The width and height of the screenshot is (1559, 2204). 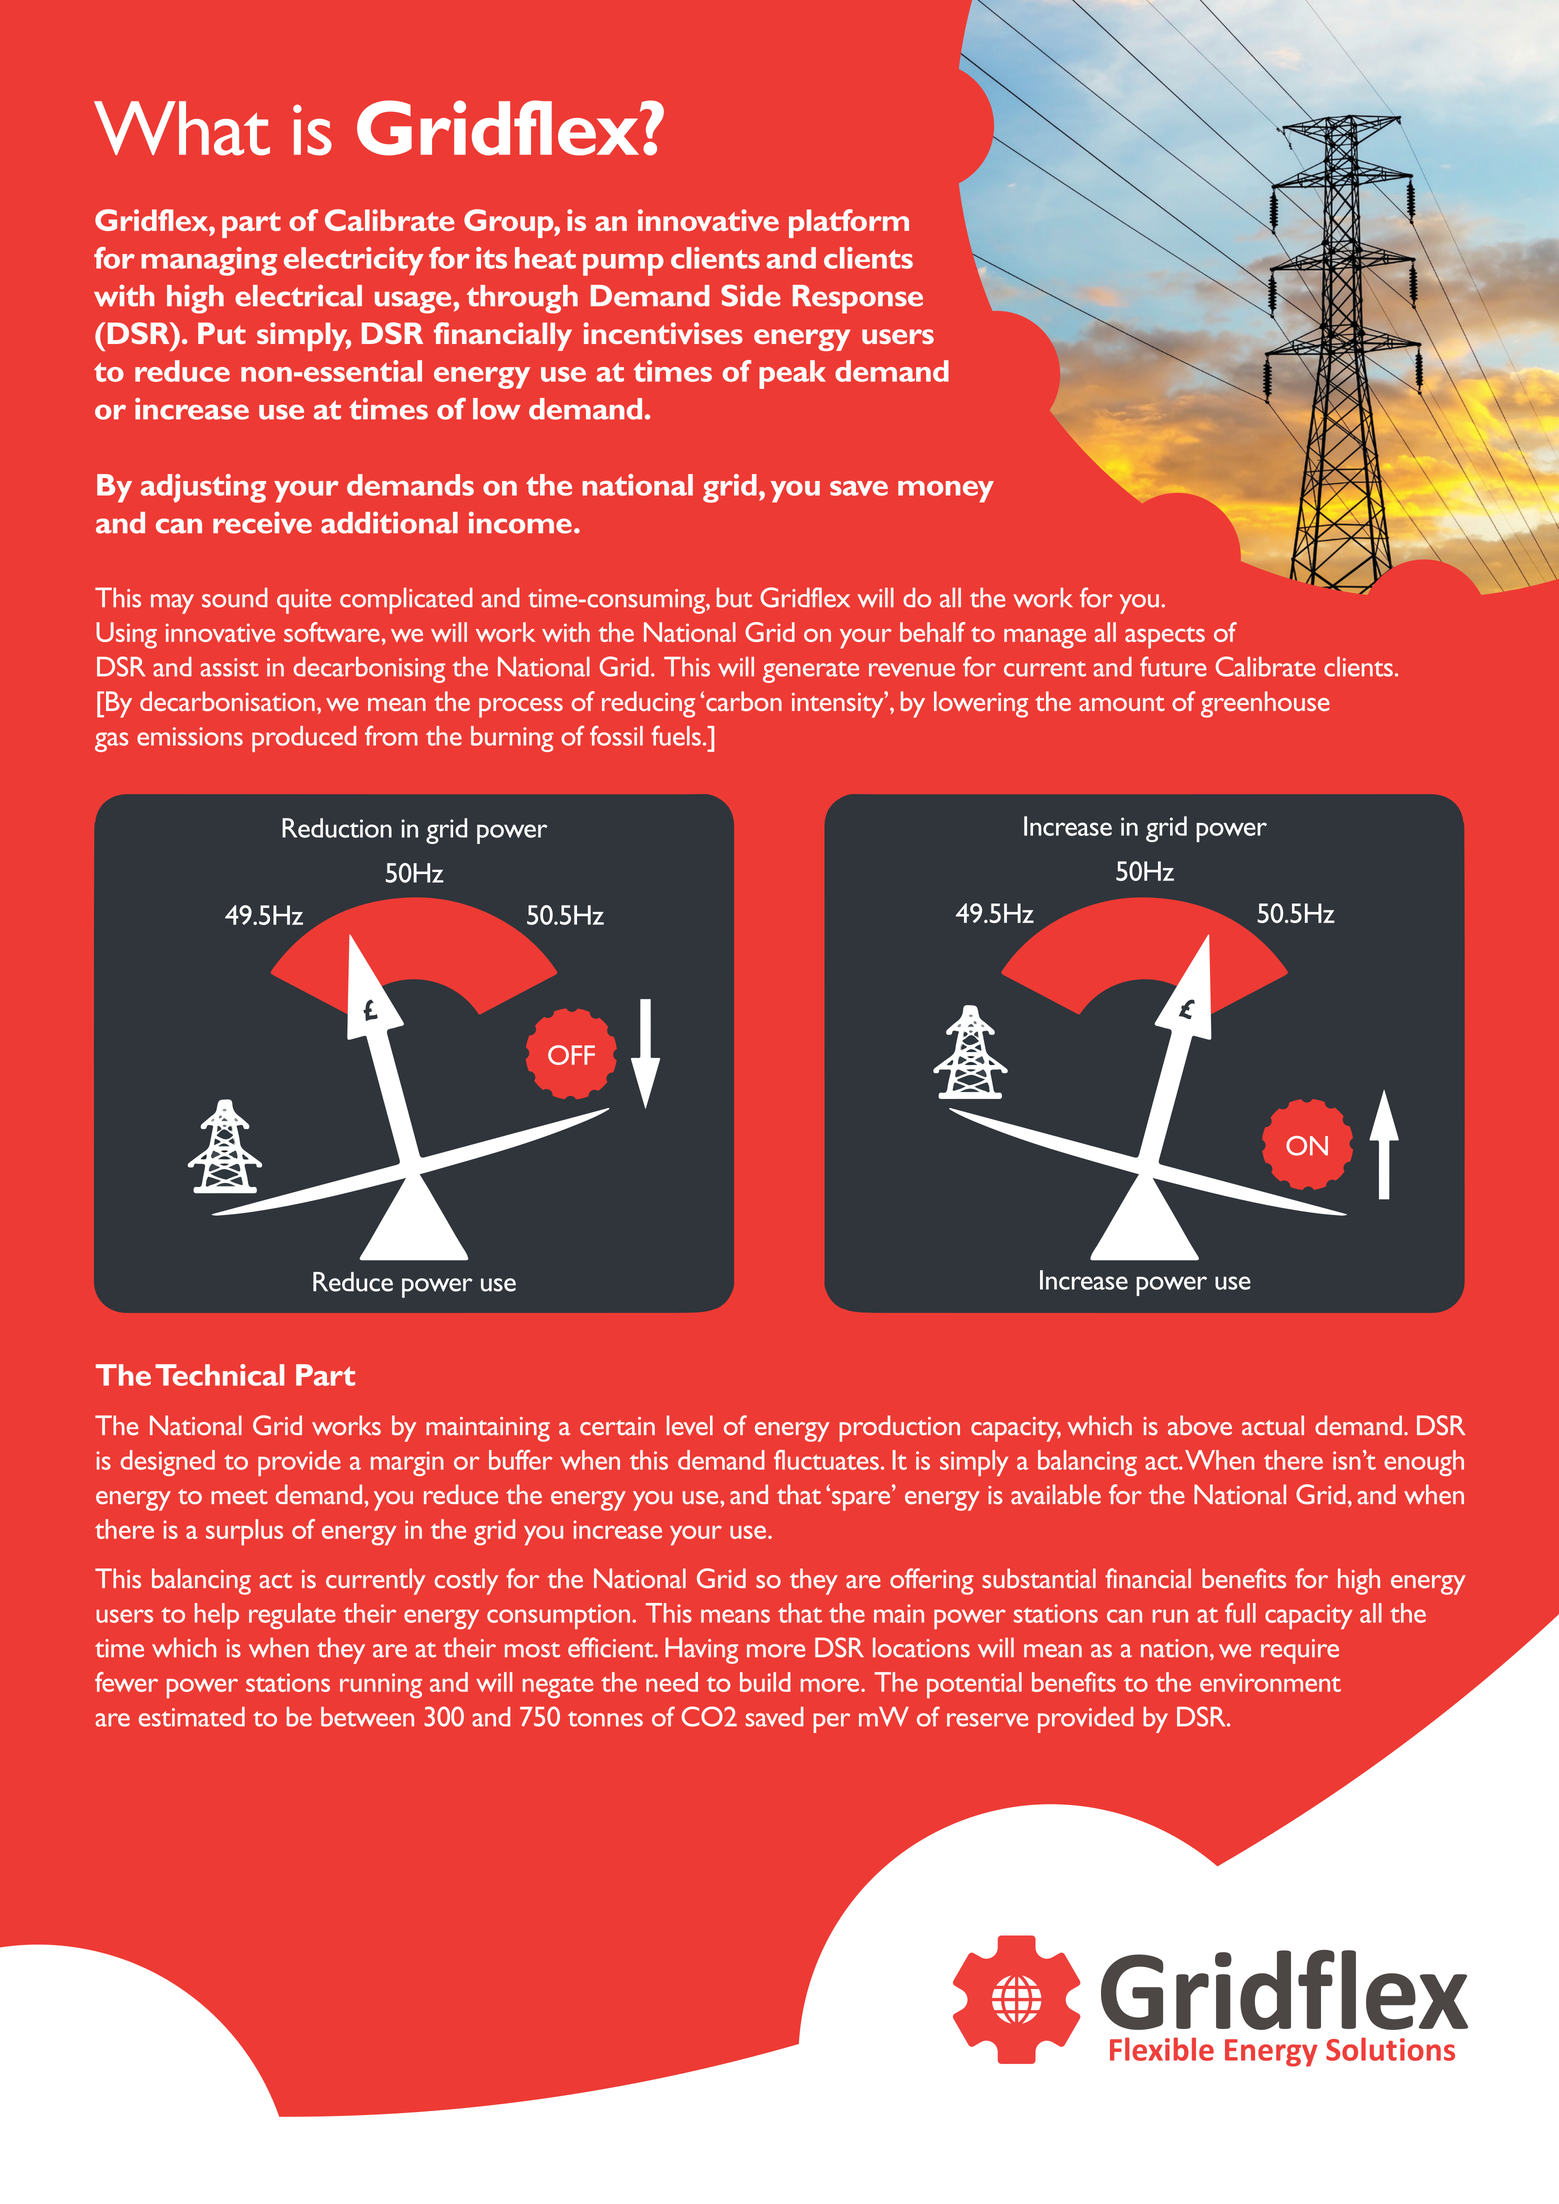 I want to click on Response, so click(x=858, y=299).
